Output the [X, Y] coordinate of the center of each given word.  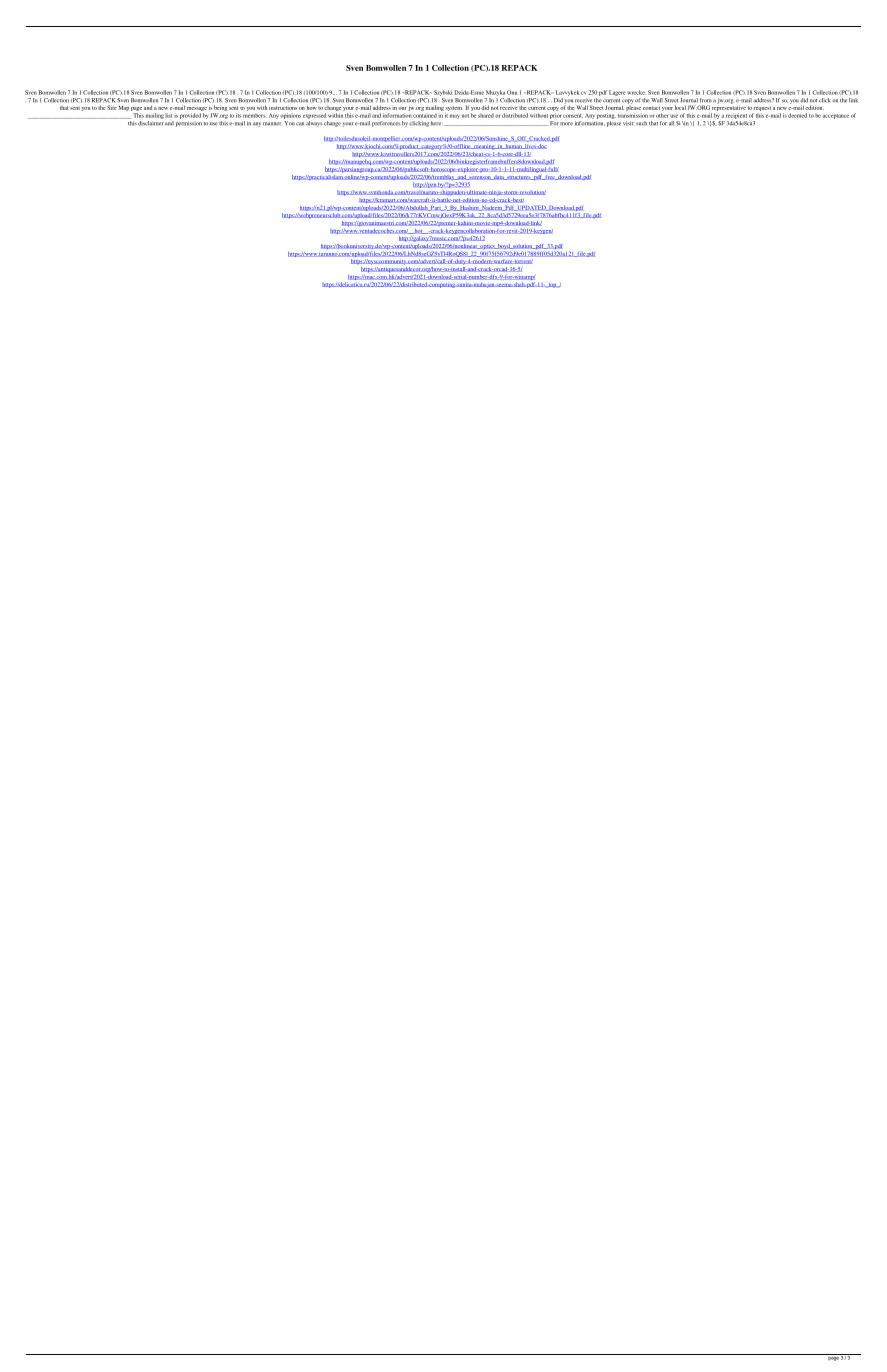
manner [272, 124]
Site [112, 107]
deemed [797, 115]
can [300, 124]
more [566, 124]
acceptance [836, 116]
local [680, 107]
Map [124, 108]
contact [651, 108]
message [197, 110]
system [454, 110]
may [455, 116]
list [168, 115]
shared [486, 115]
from [705, 100]
